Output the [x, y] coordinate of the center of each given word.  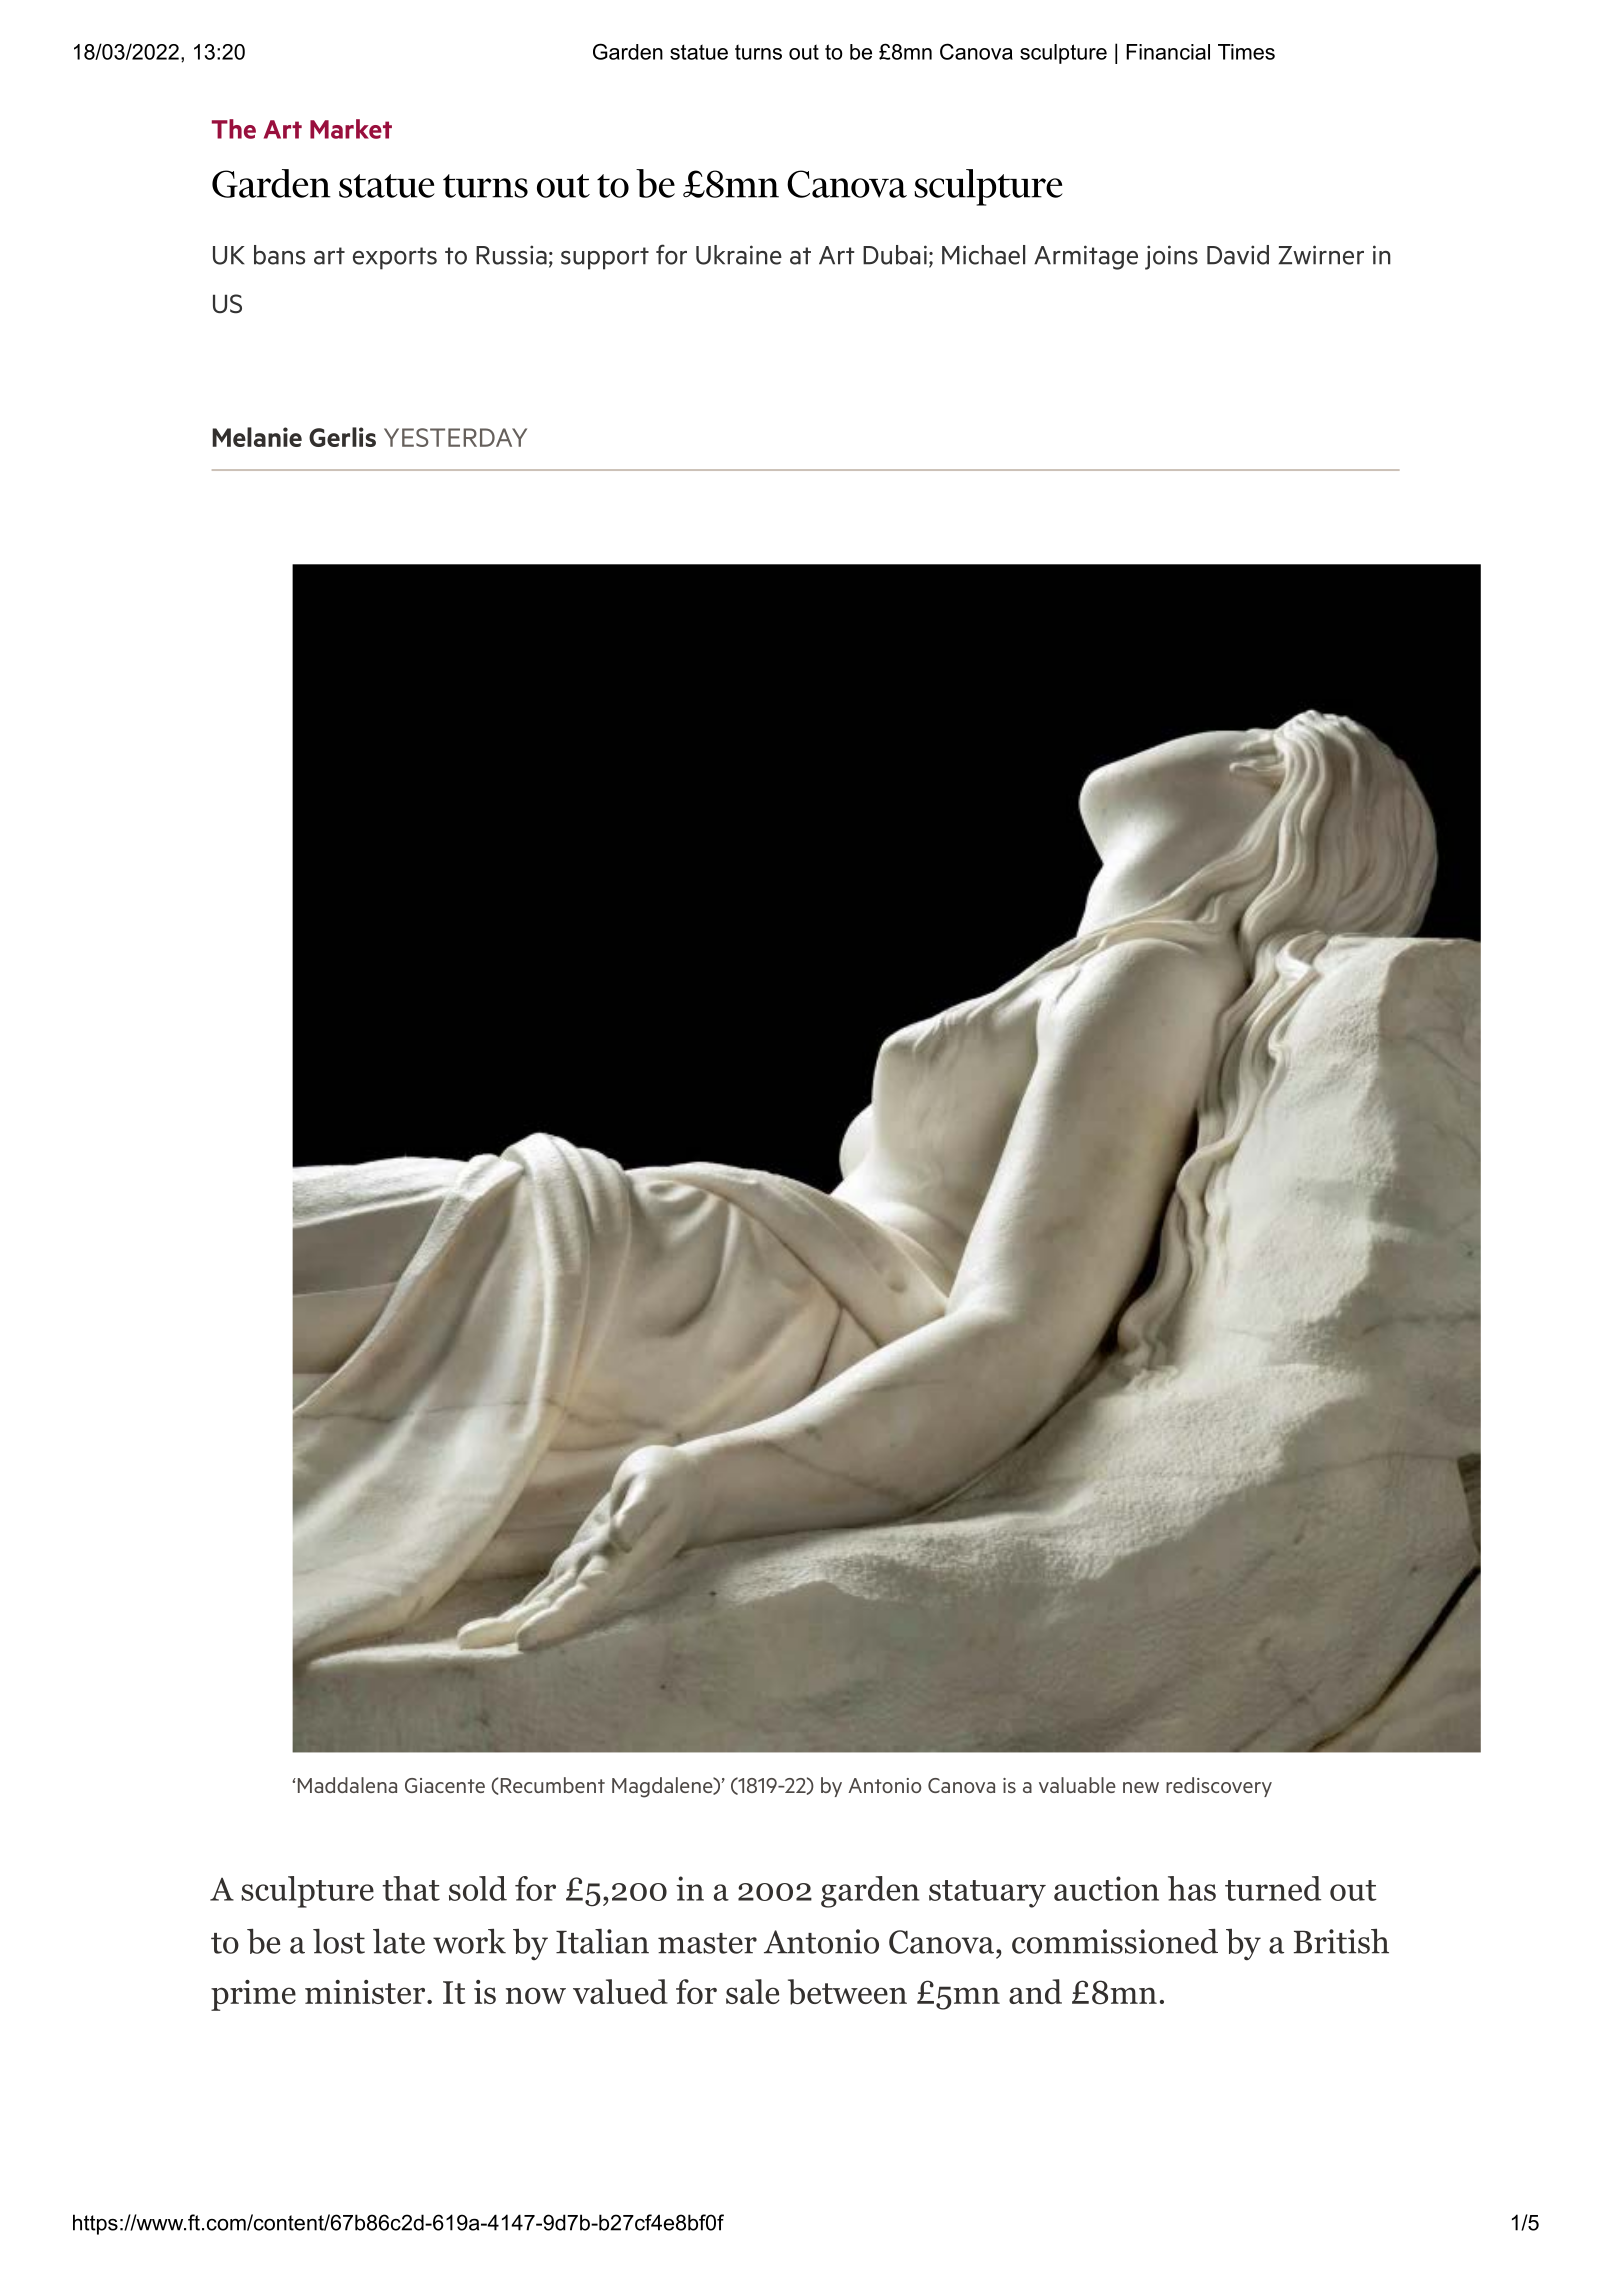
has [1192, 1888]
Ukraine [739, 255]
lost [339, 1941]
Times [1246, 52]
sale [752, 1991]
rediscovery [1219, 1787]
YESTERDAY [455, 437]
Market [351, 129]
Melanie [257, 437]
